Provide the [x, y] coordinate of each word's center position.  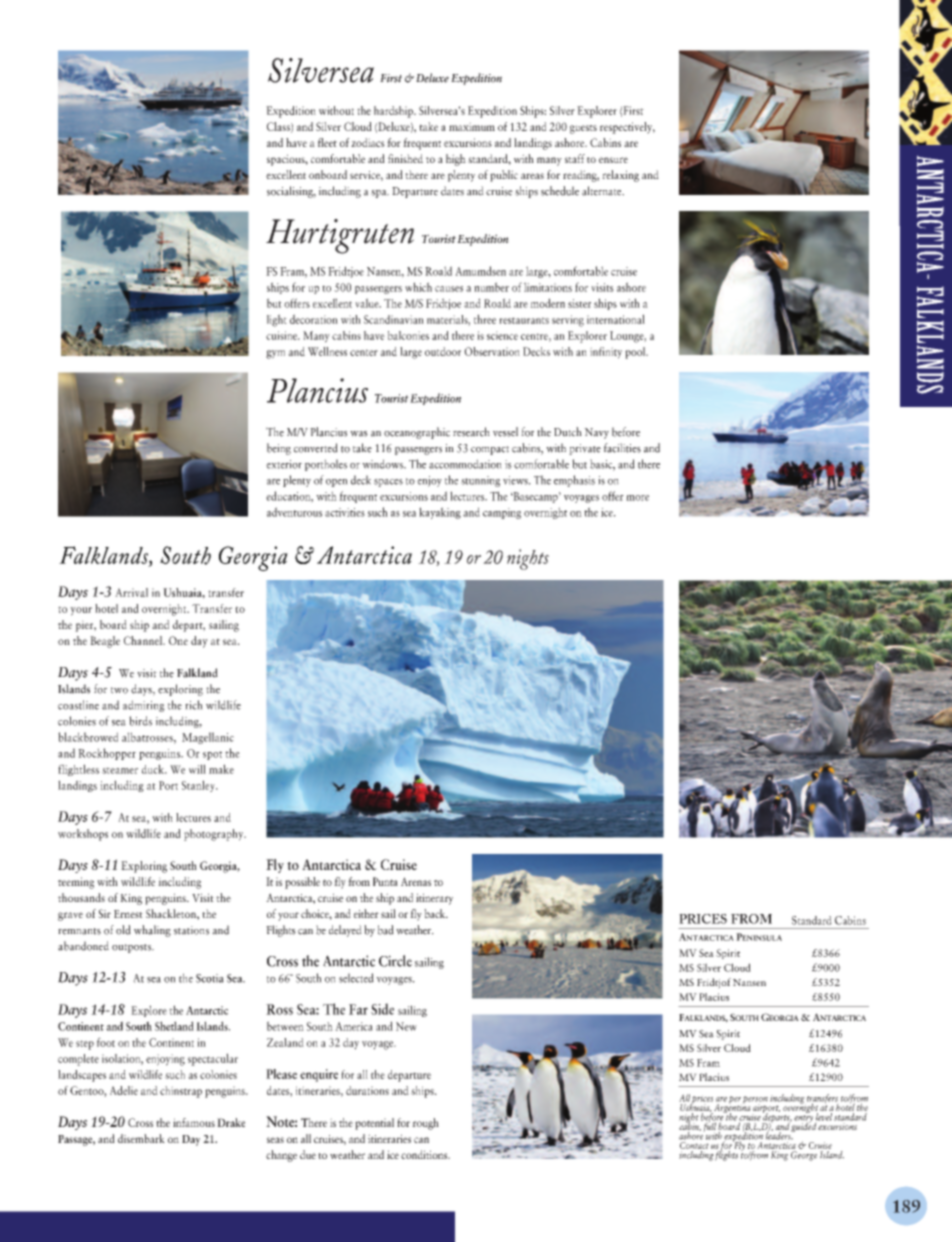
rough [425, 1124]
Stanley [199, 786]
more [637, 498]
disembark [141, 1138]
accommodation [465, 464]
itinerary [434, 899]
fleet [327, 142]
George [804, 1156]
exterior [284, 464]
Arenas [416, 881]
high [456, 160]
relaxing [620, 176]
